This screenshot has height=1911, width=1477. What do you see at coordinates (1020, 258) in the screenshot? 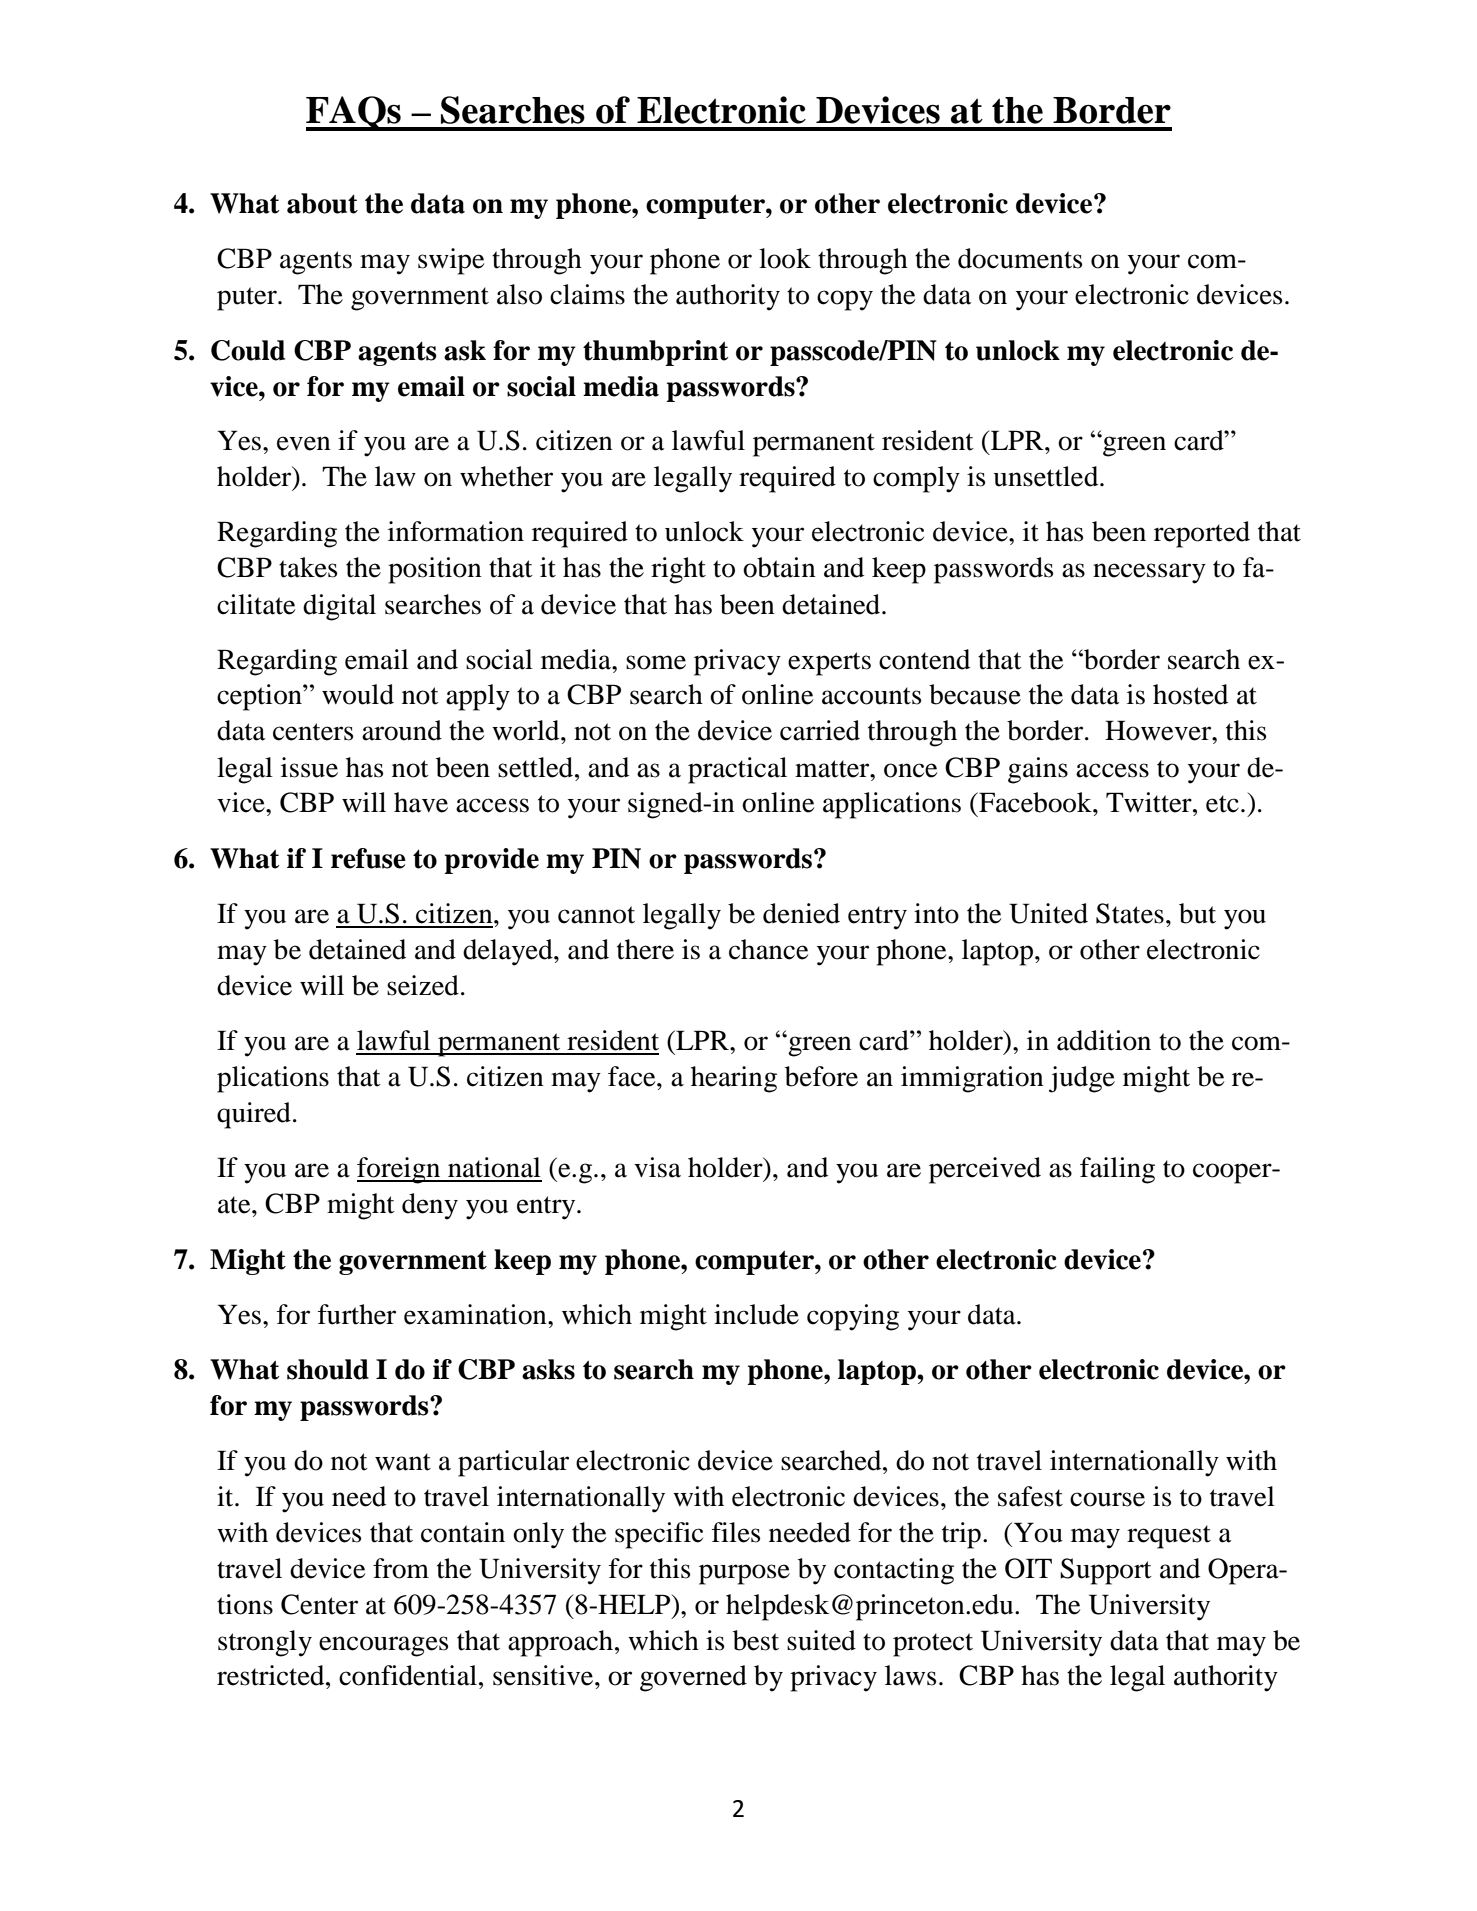
I see `documents` at bounding box center [1020, 258].
